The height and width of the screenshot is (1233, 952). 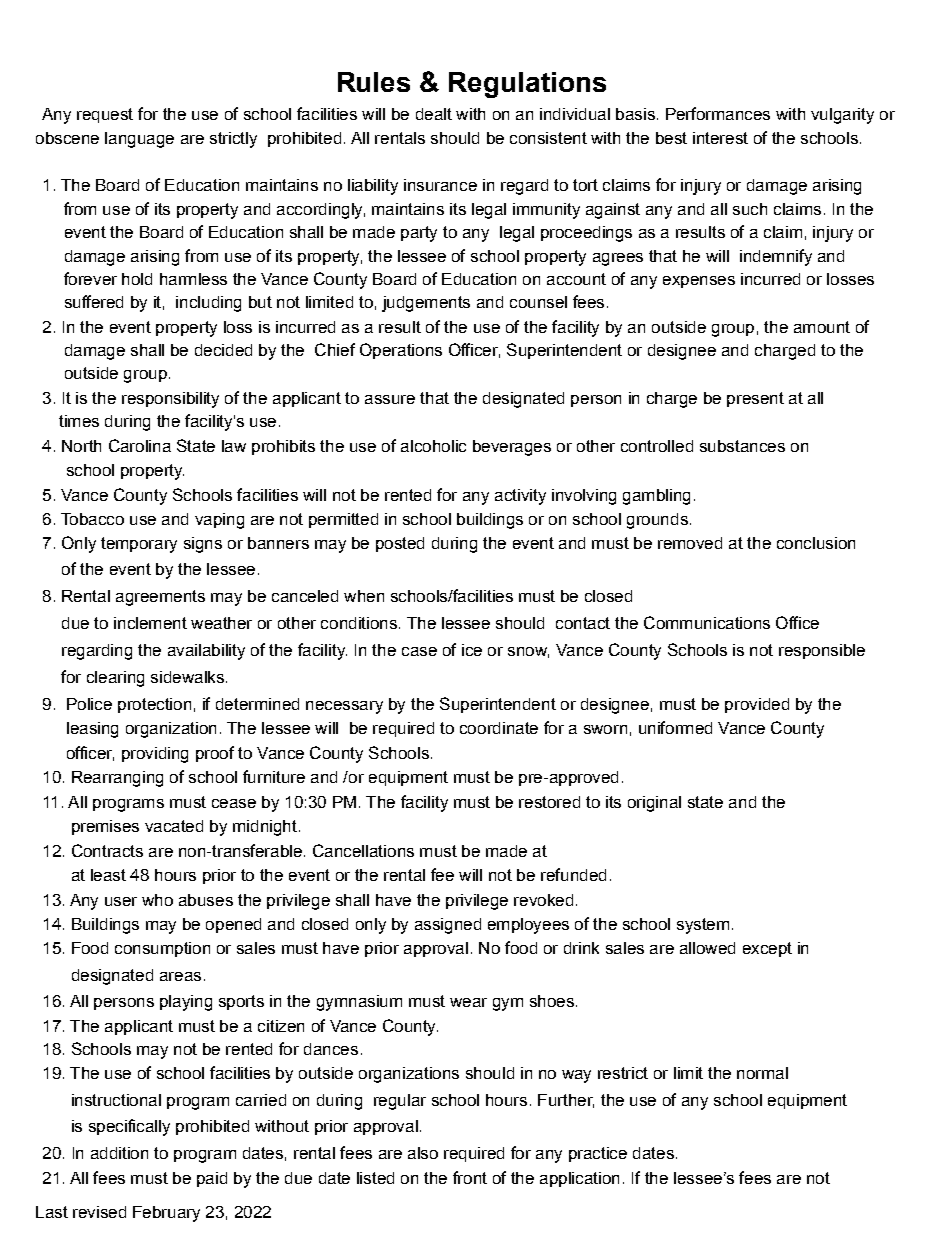 I want to click on inclement, so click(x=150, y=623).
